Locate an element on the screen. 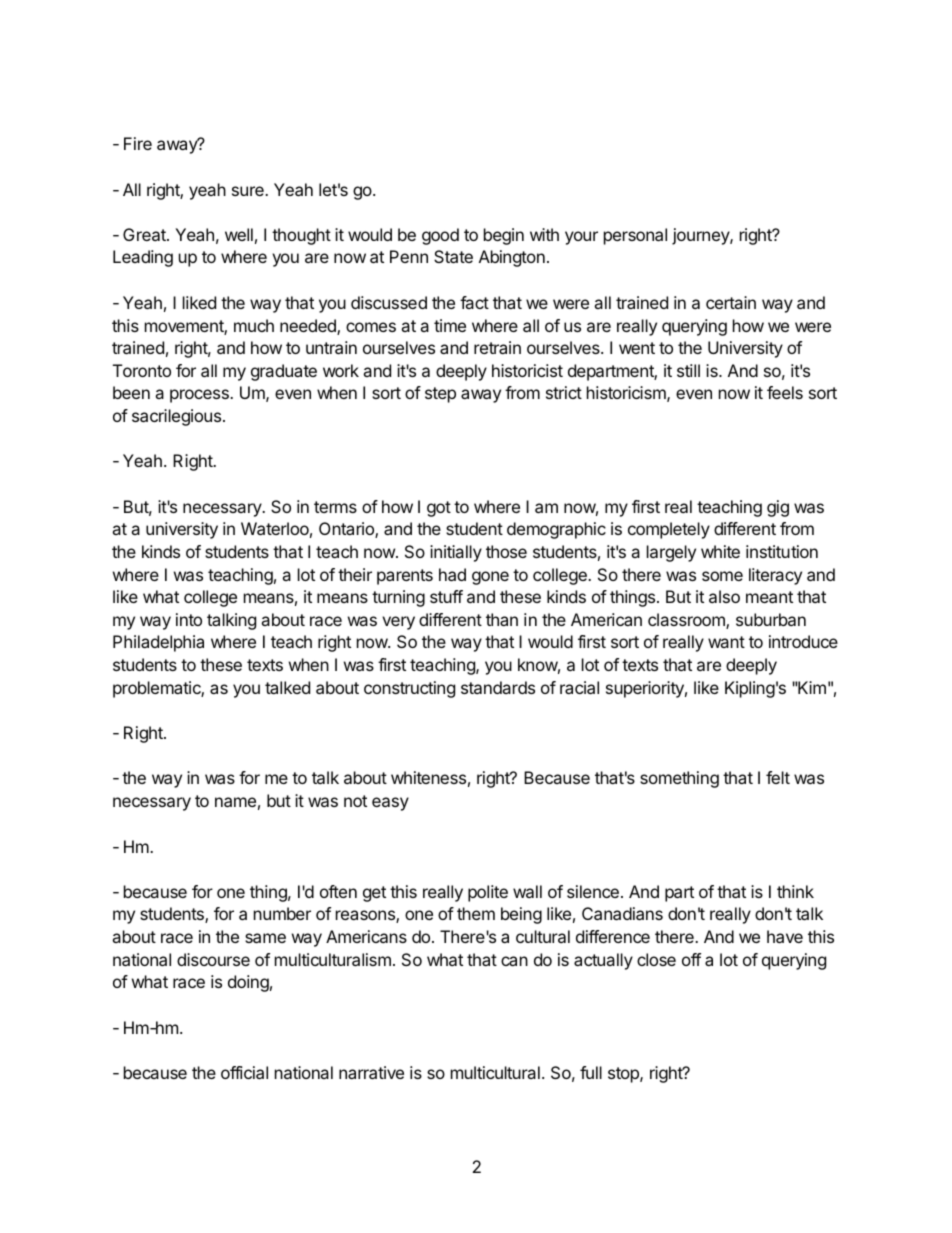 This screenshot has width=952, height=1233. personal is located at coordinates (635, 236).
